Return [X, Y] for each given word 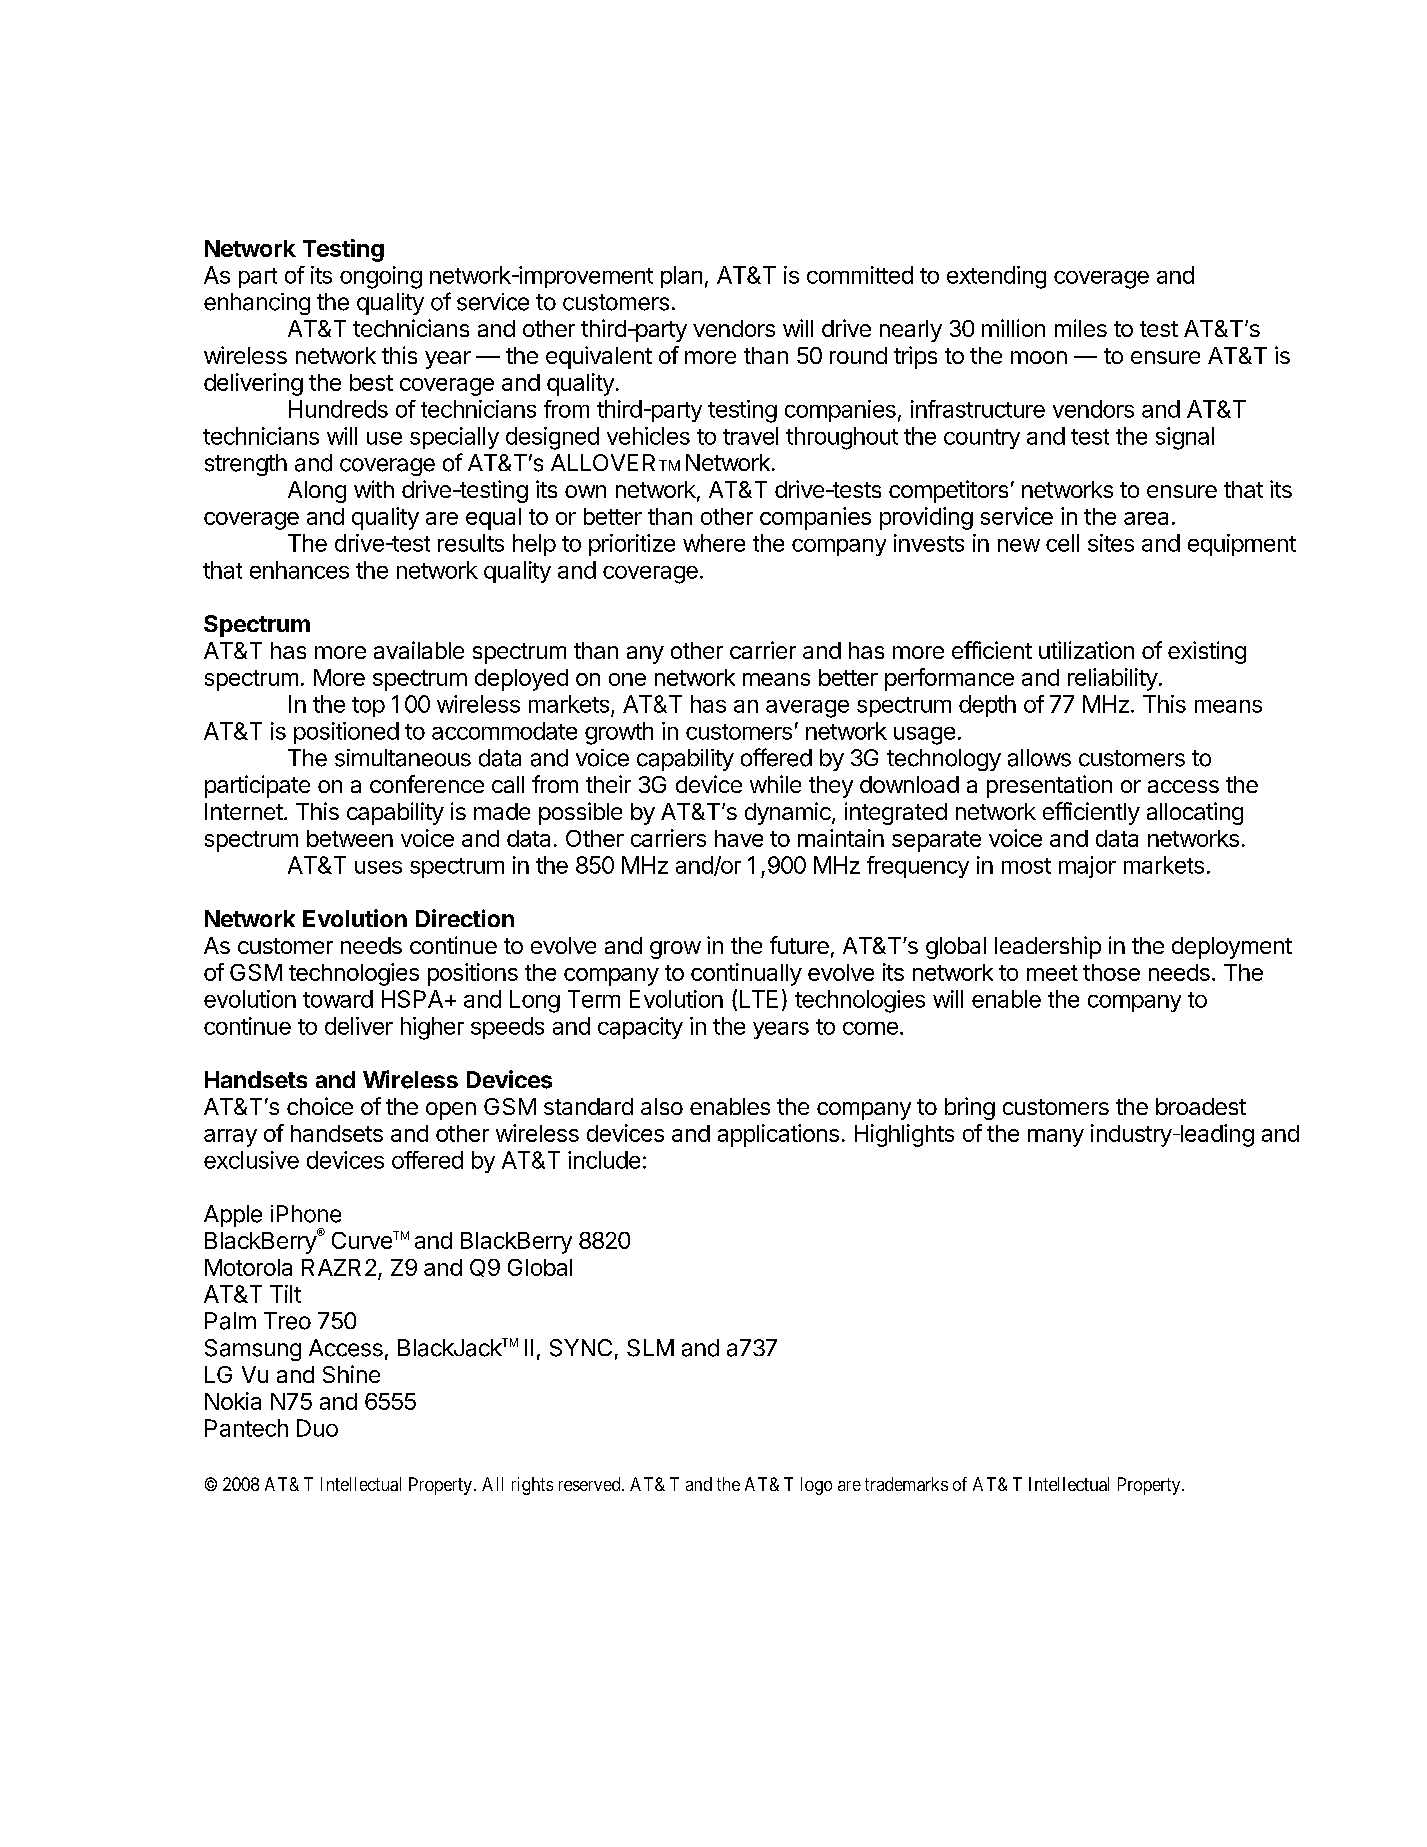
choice [320, 1106]
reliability [1113, 679]
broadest [1201, 1106]
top [368, 707]
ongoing [381, 277]
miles [1081, 328]
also [662, 1106]
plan [681, 277]
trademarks [906, 1484]
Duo [317, 1428]
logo [816, 1486]
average [807, 709]
